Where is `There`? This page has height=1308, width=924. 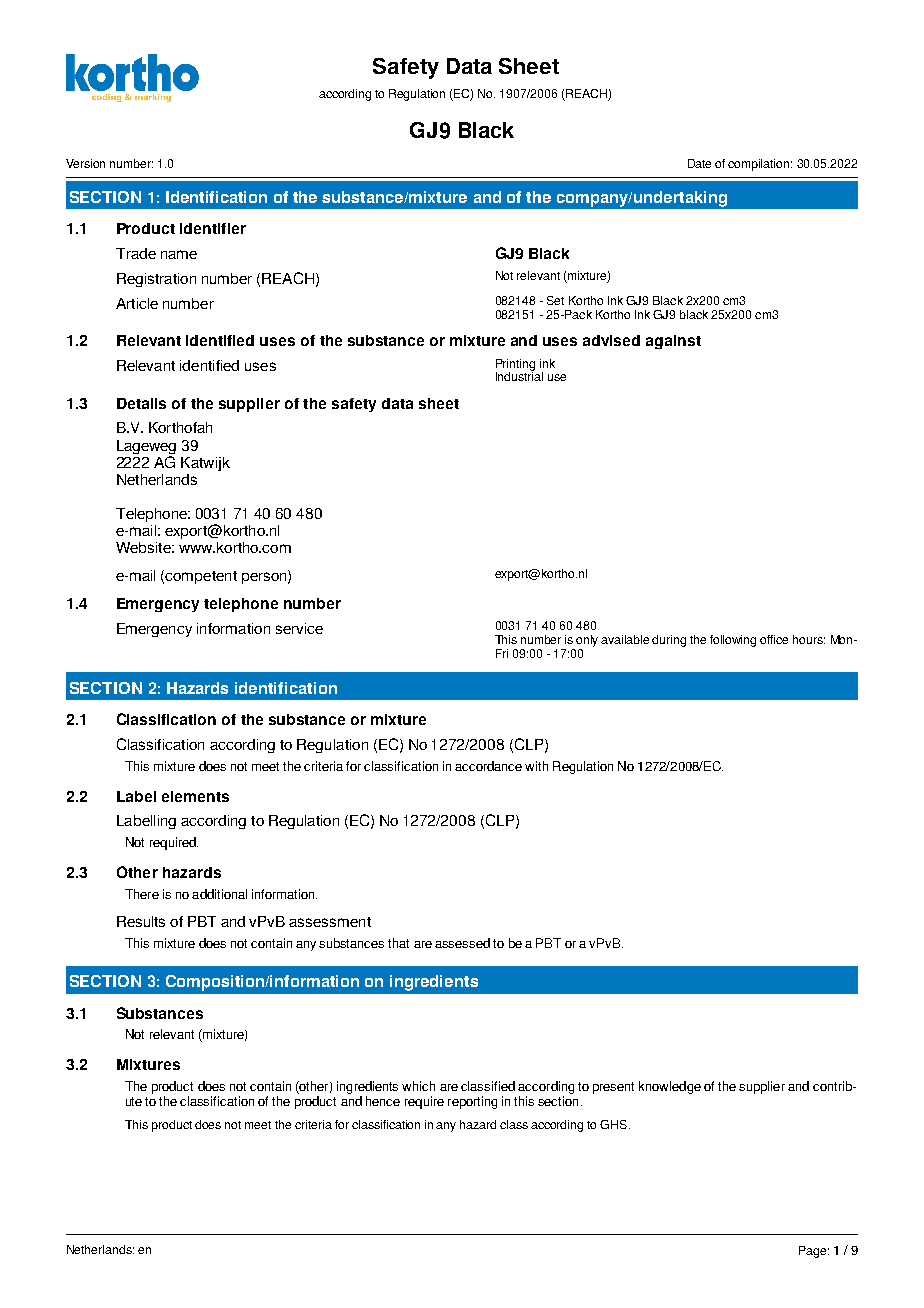
There is located at coordinates (142, 894).
